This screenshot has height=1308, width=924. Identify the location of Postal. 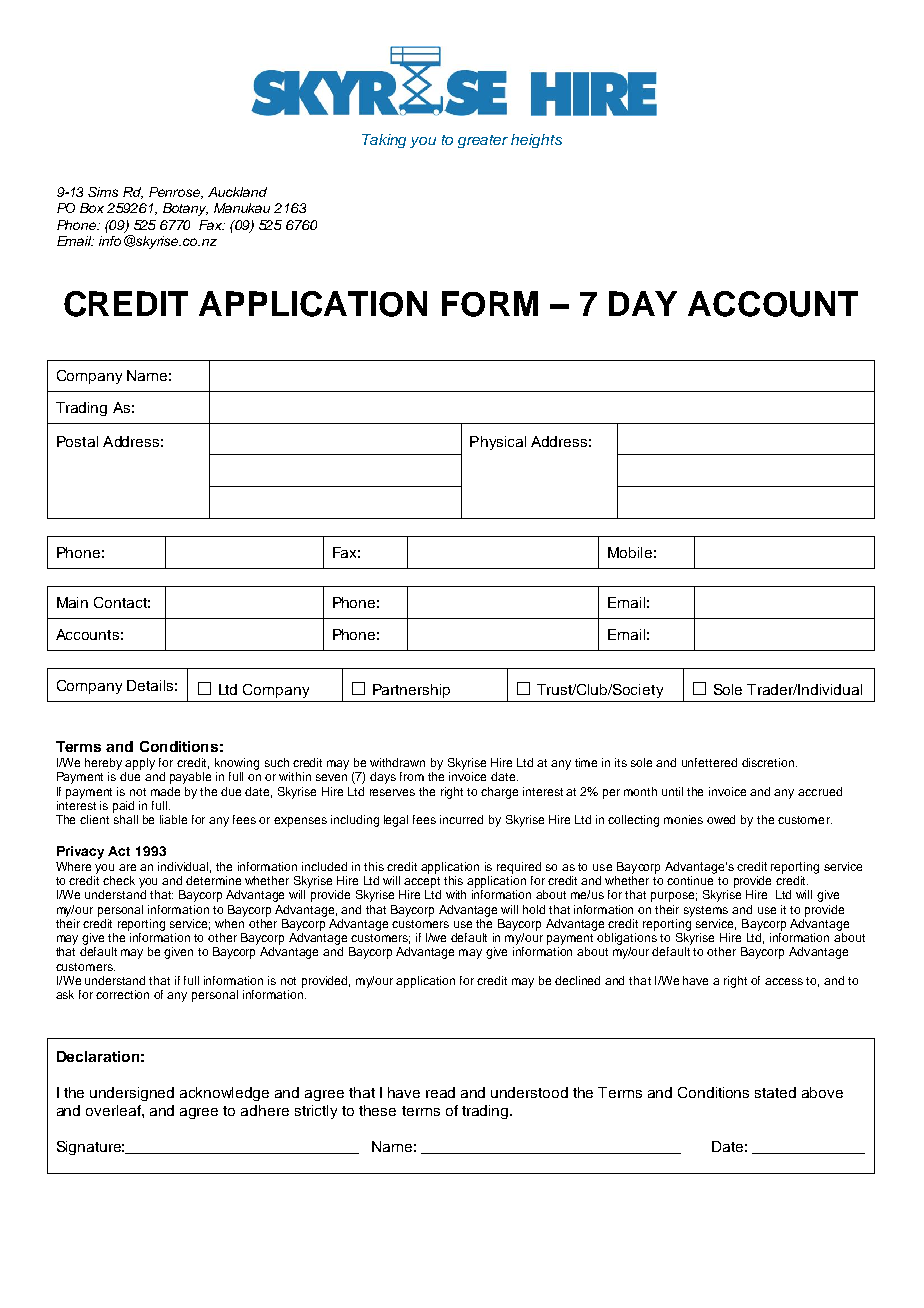
(77, 441).
